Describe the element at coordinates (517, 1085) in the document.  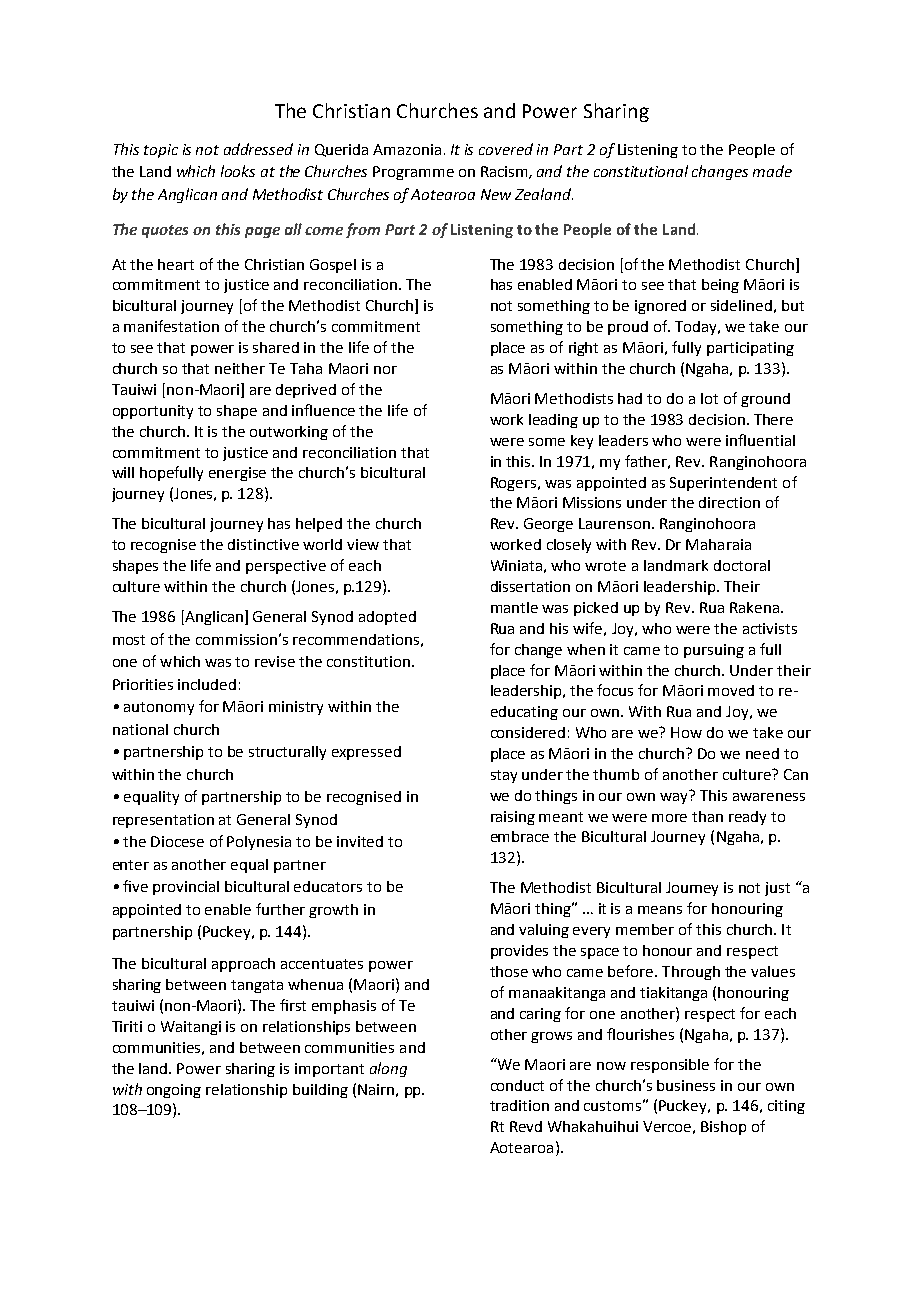
I see `conduct` at that location.
